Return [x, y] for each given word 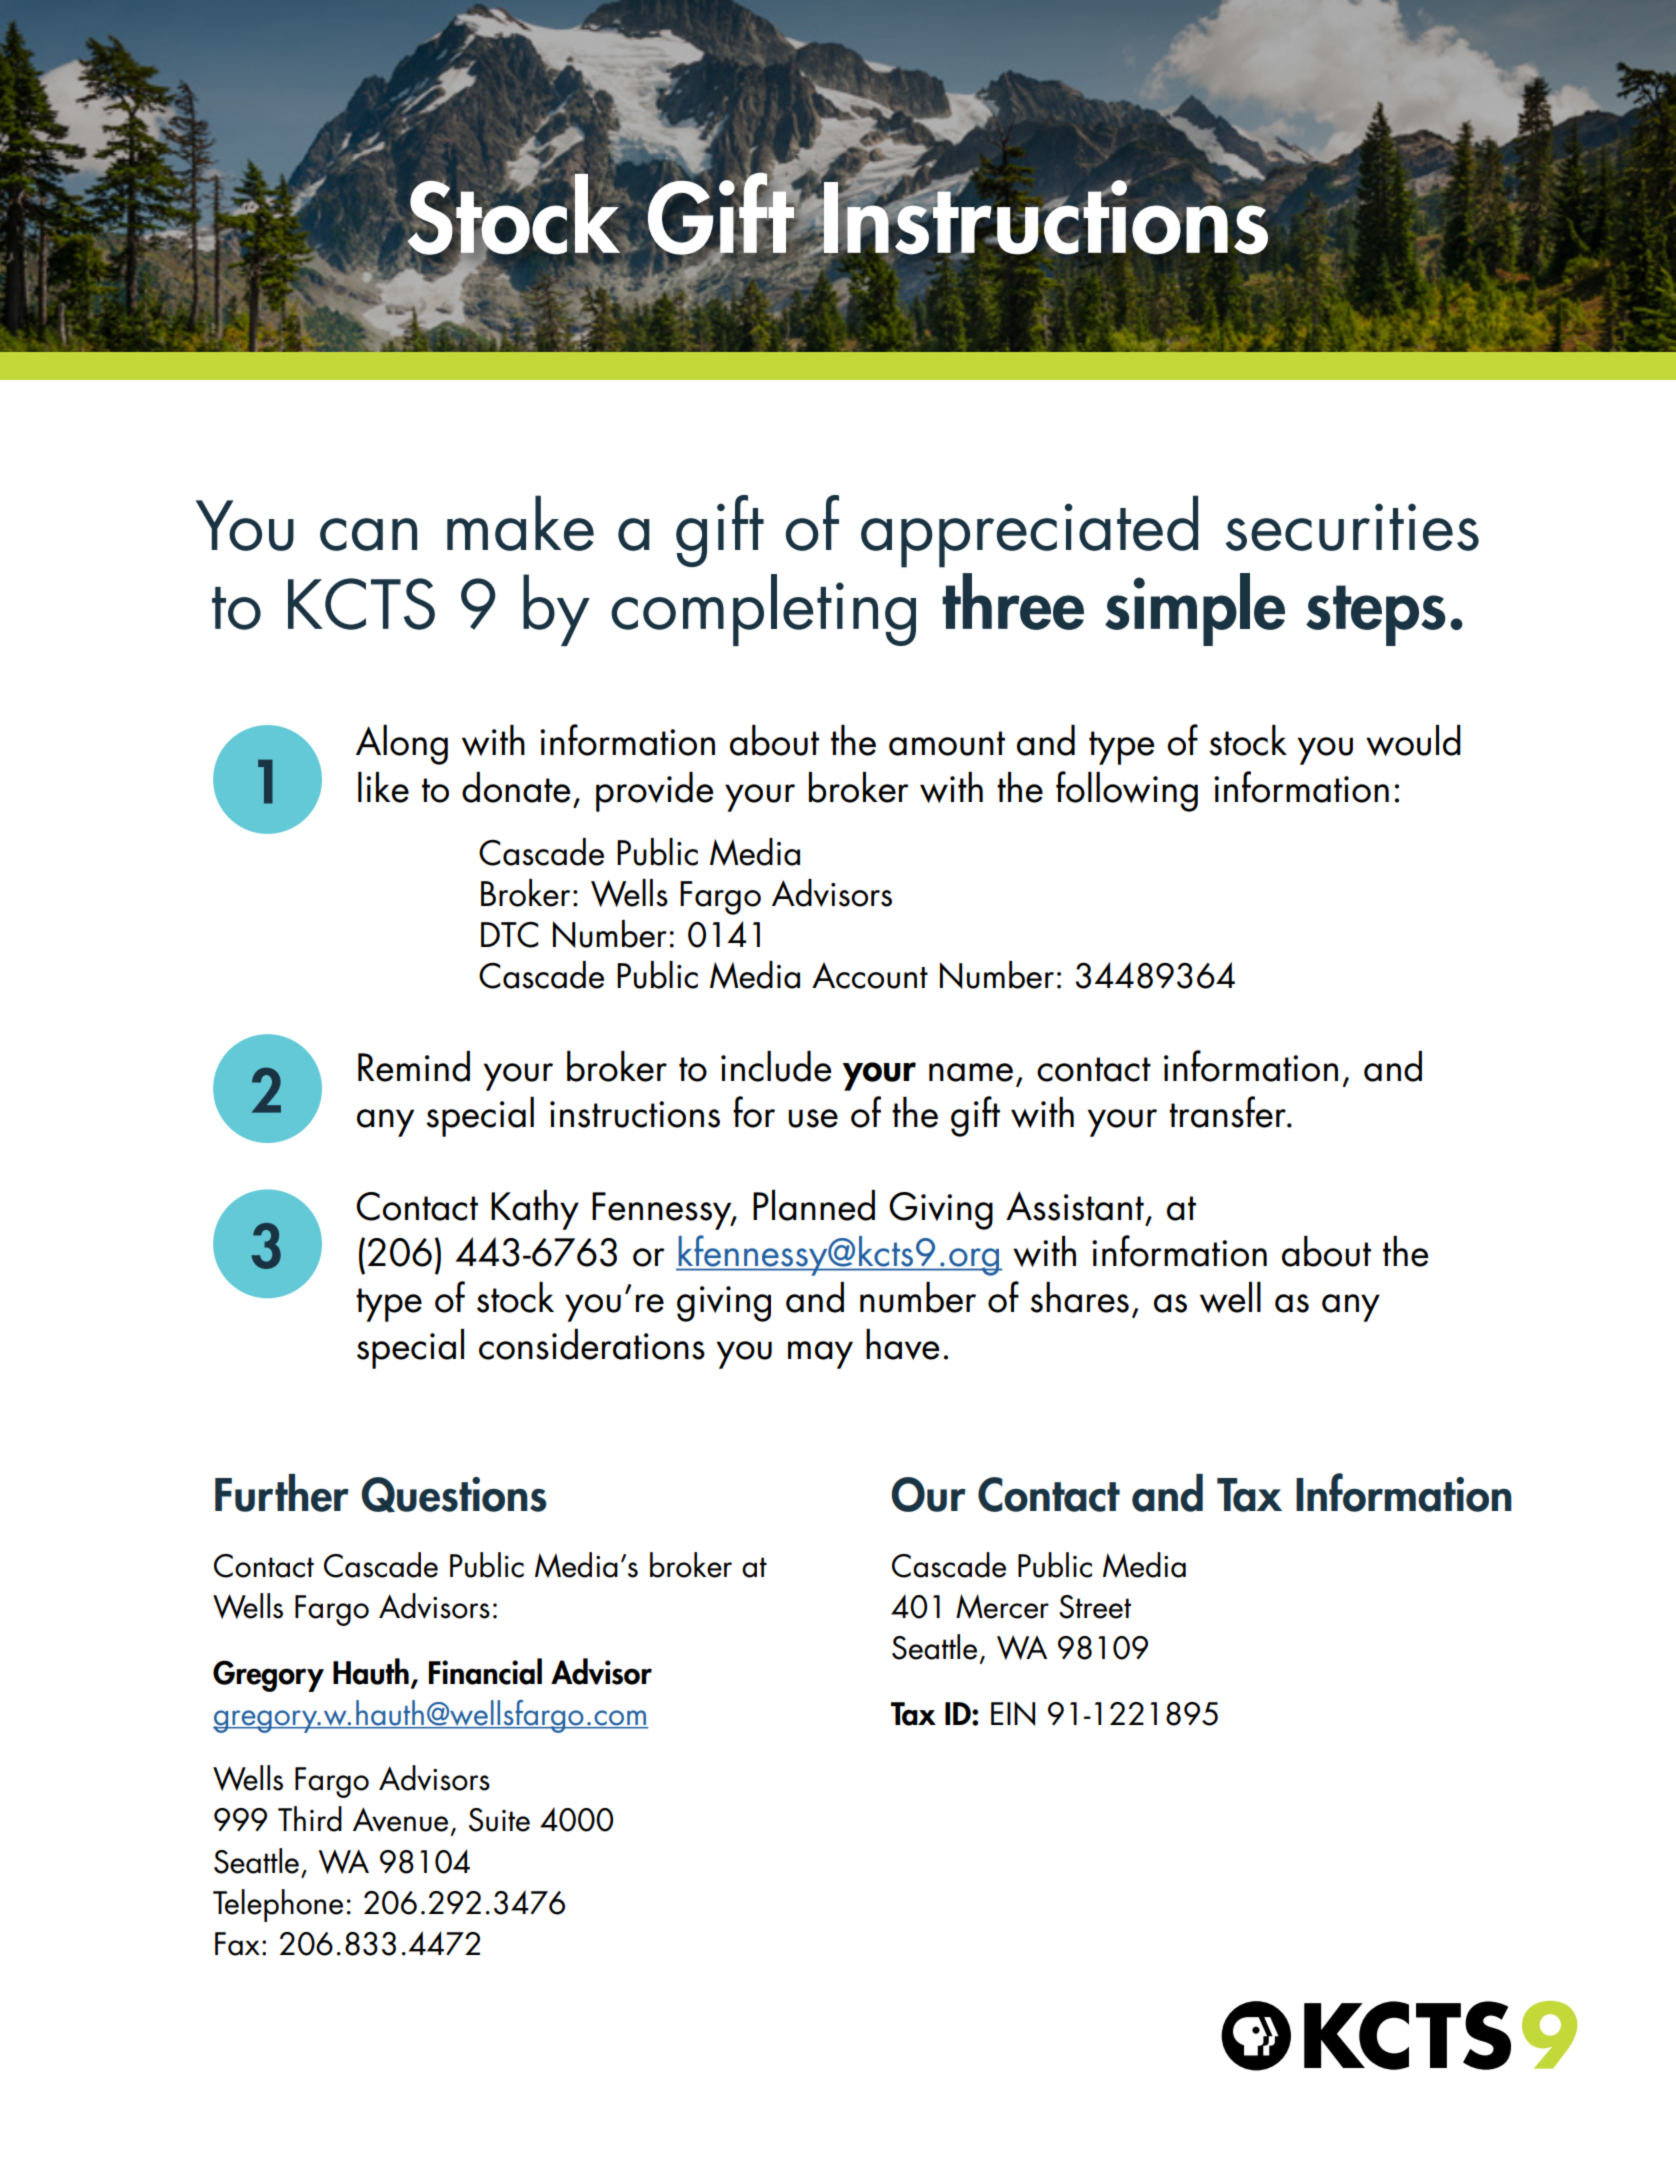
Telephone [278, 1905]
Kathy [535, 1210]
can [368, 534]
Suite [499, 1820]
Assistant [1075, 1206]
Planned [814, 1205]
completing [763, 610]
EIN [1013, 1714]
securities [1352, 527]
